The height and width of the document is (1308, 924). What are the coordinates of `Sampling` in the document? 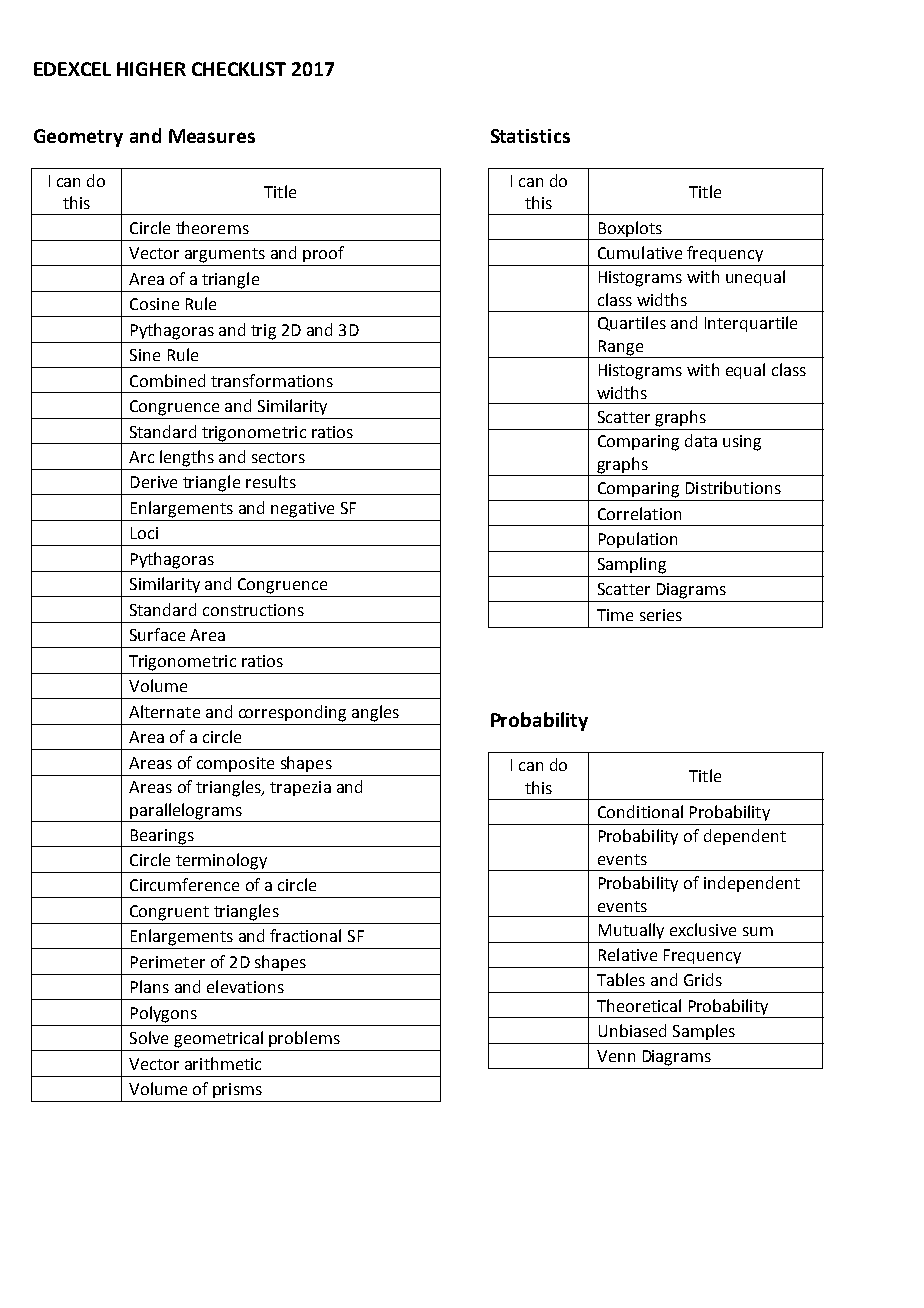 It's located at (632, 565).
